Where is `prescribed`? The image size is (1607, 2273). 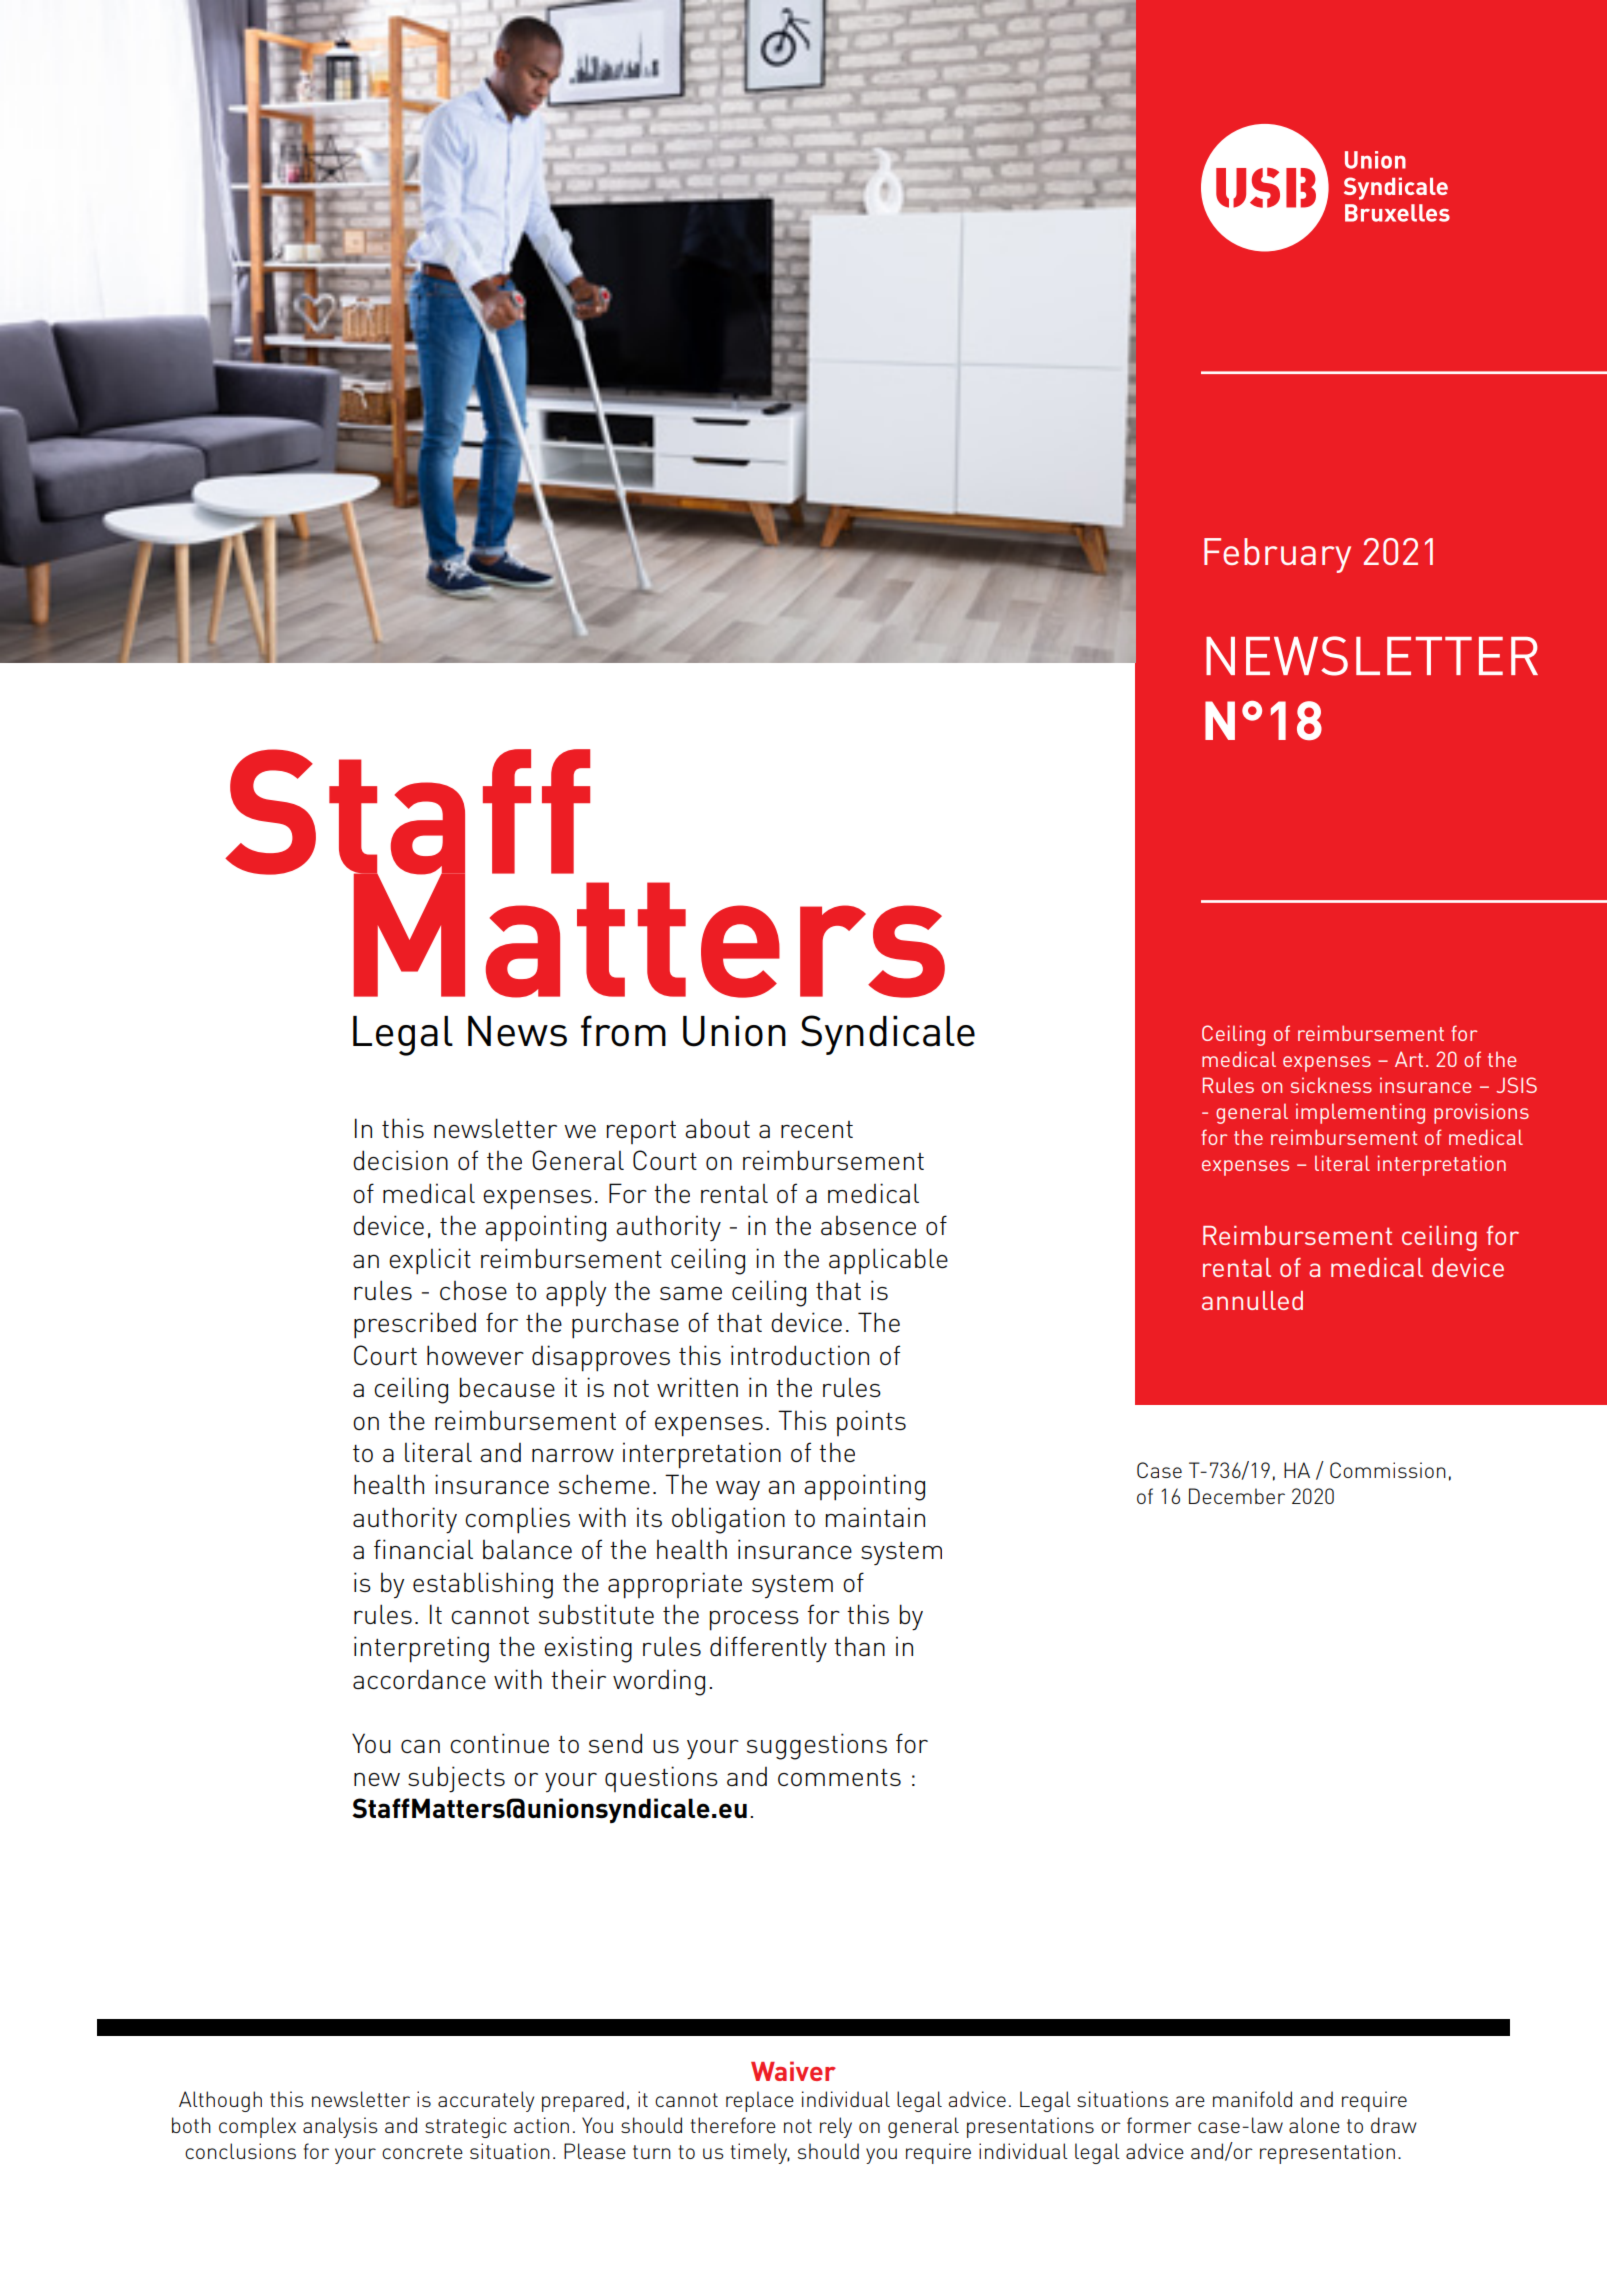 prescribed is located at coordinates (415, 1325).
